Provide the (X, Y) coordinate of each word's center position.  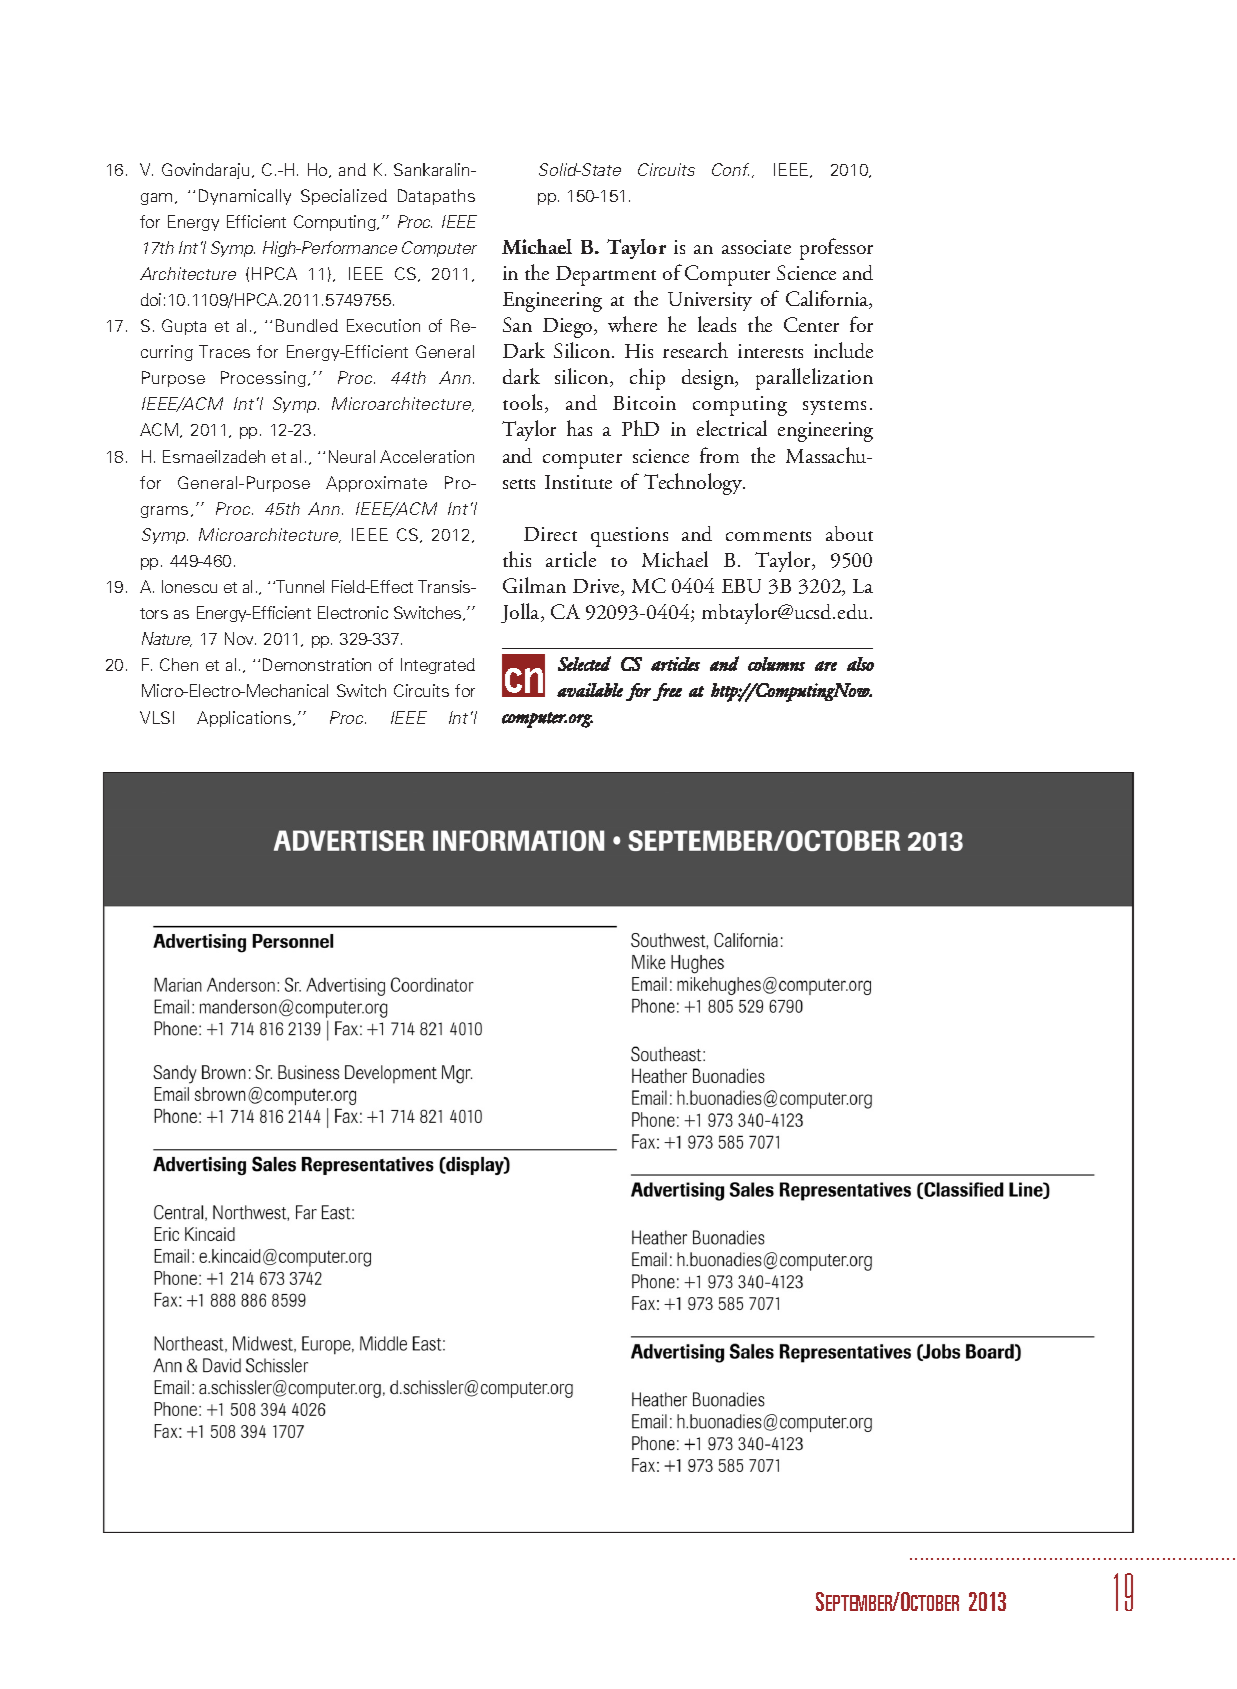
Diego (569, 328)
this (517, 559)
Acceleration (427, 456)
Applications (245, 719)
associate (756, 247)
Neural (352, 456)
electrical (732, 428)
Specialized (344, 197)
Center (811, 324)
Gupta (184, 327)
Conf (730, 169)
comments (768, 536)
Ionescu (189, 586)
